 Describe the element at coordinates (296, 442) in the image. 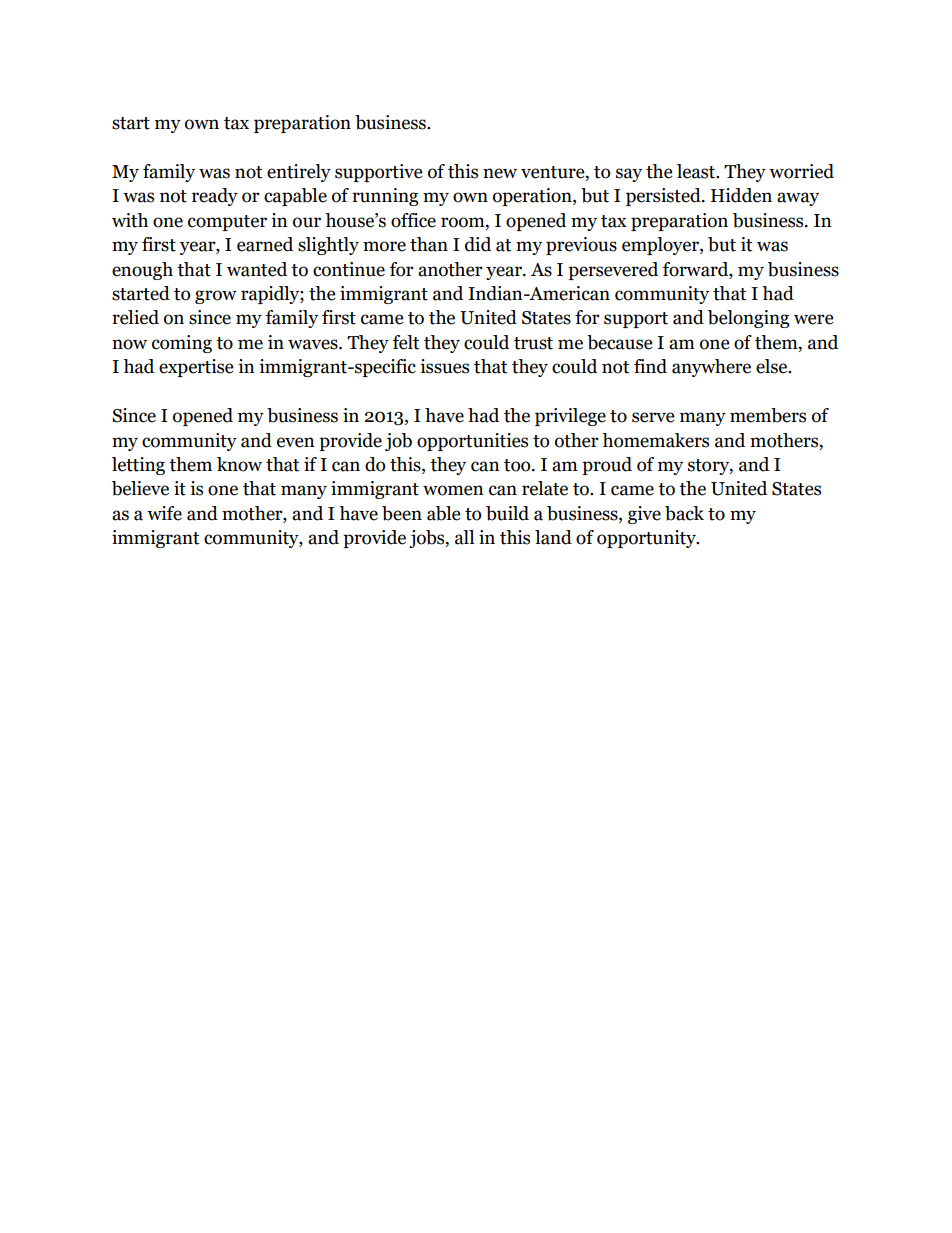

I see `even` at that location.
